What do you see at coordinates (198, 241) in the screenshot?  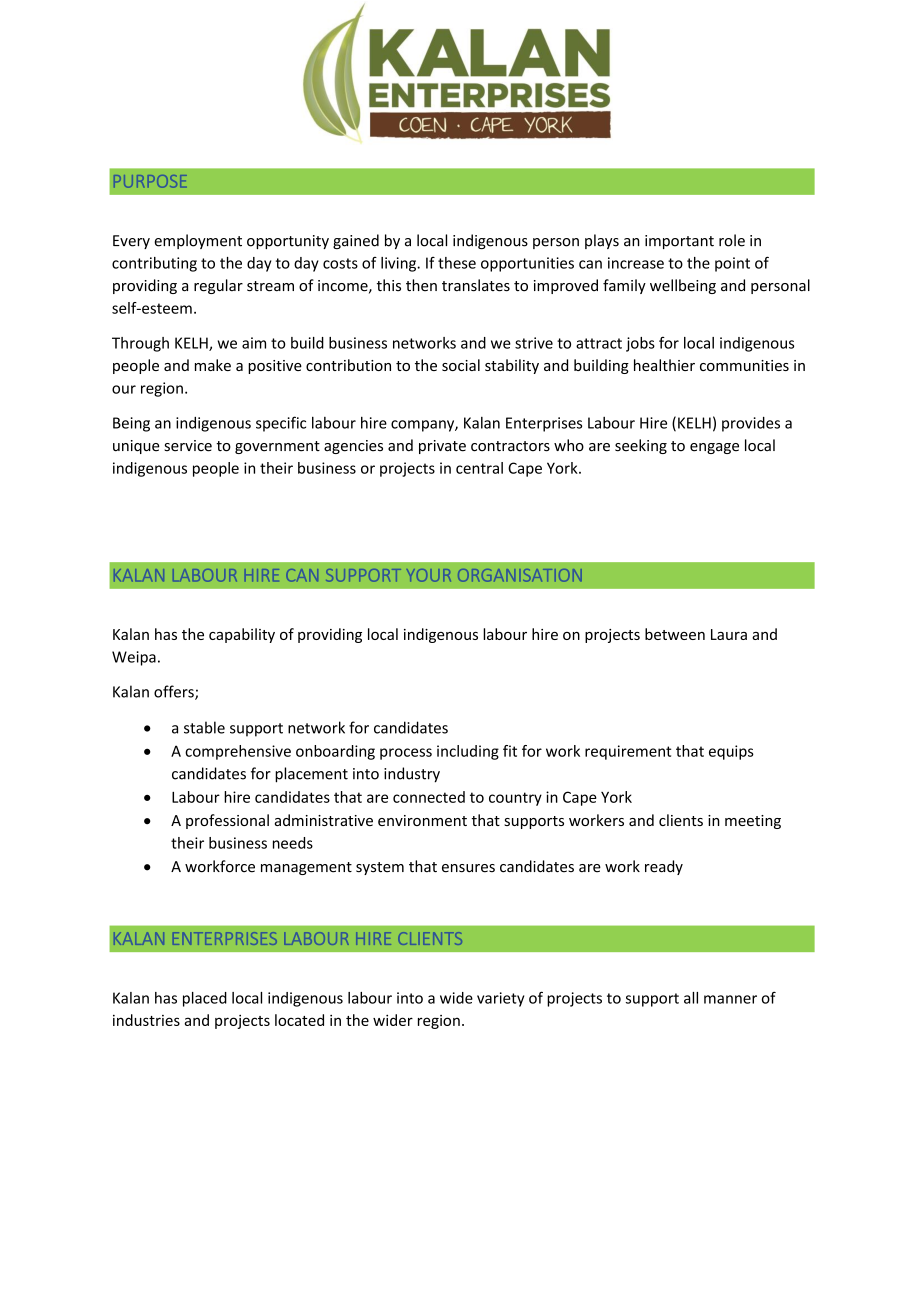 I see `employment` at bounding box center [198, 241].
